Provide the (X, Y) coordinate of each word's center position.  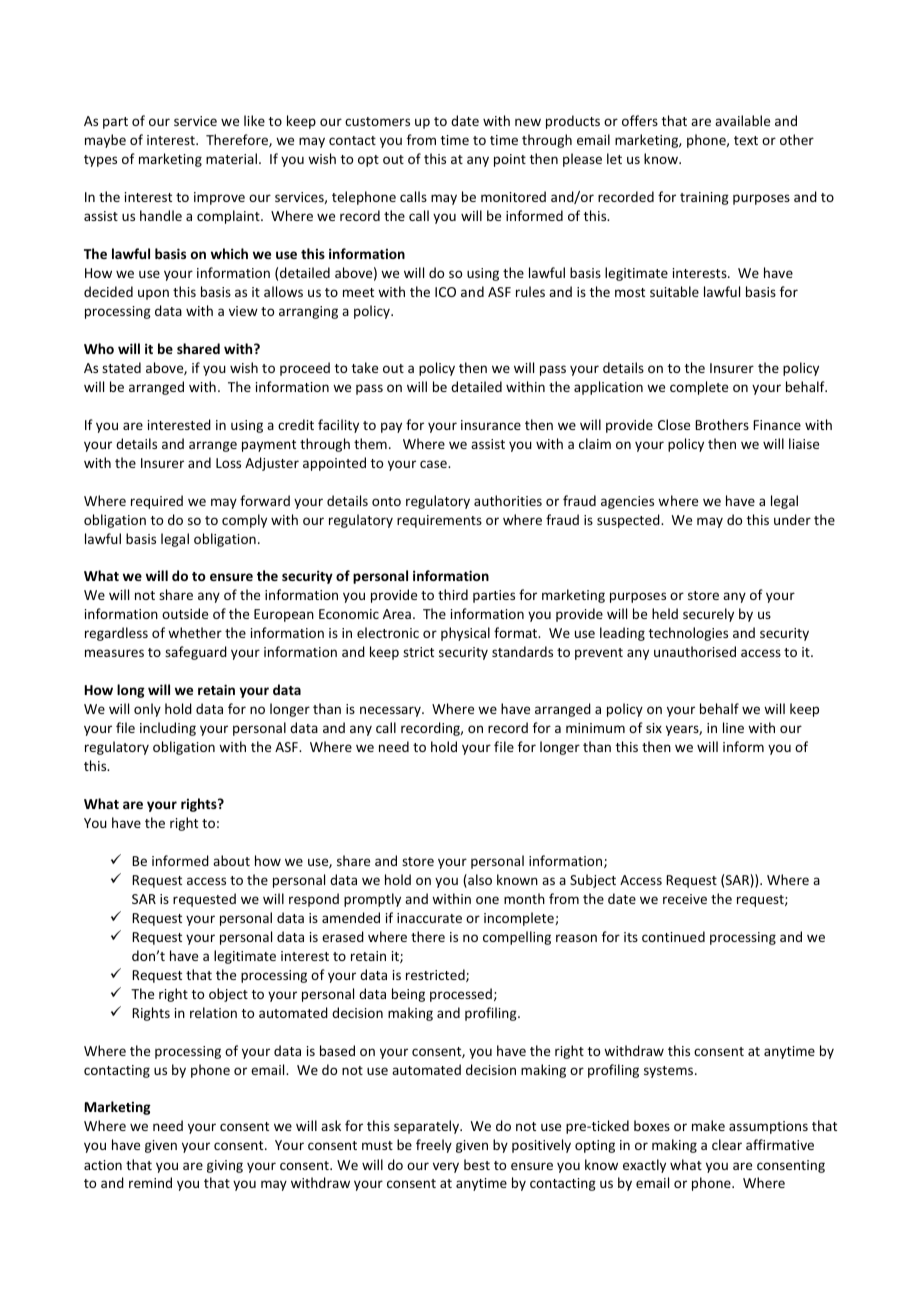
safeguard (196, 653)
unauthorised (695, 651)
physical (465, 634)
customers (377, 121)
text (746, 140)
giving (225, 1166)
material (231, 158)
